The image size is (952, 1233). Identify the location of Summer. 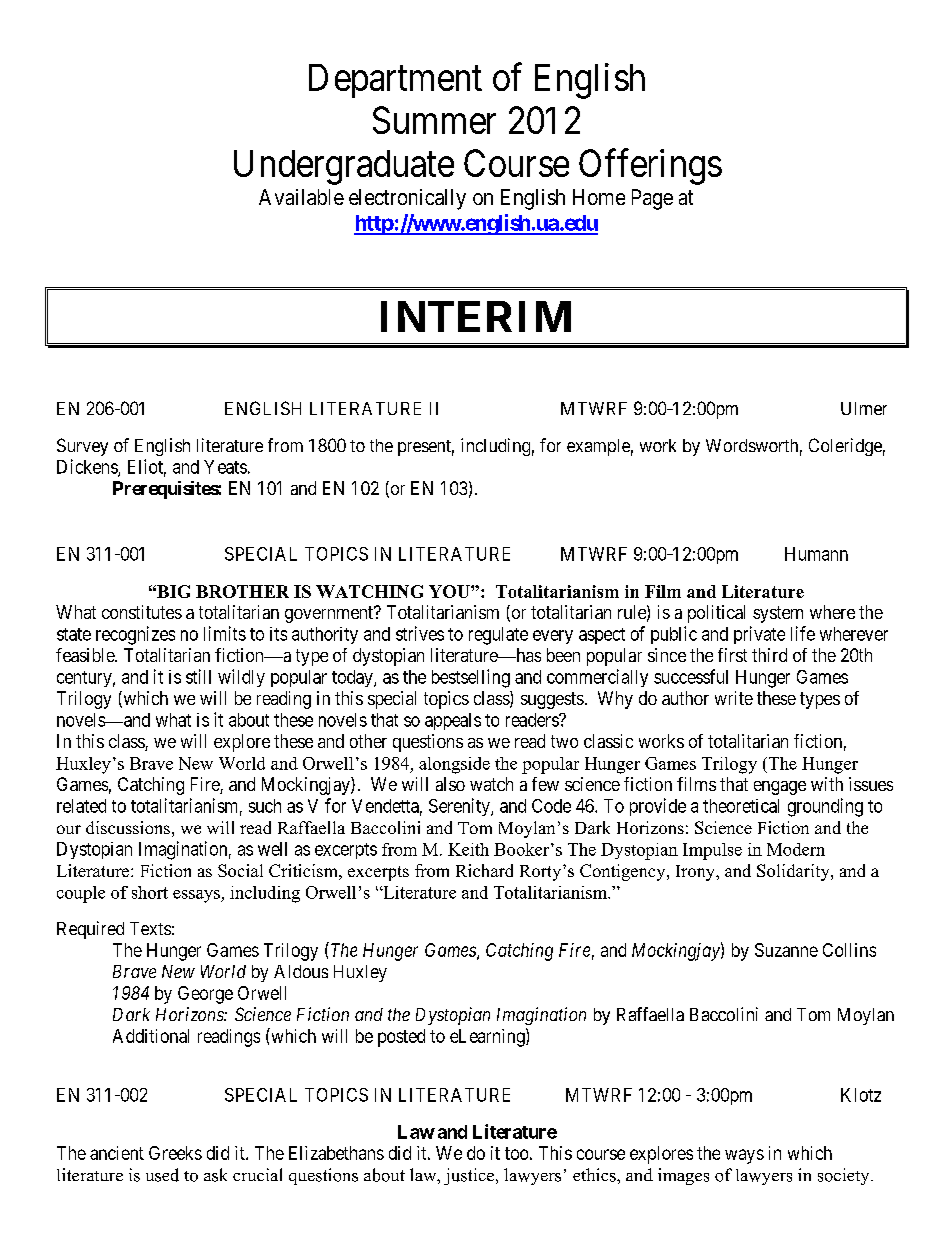
(434, 120).
